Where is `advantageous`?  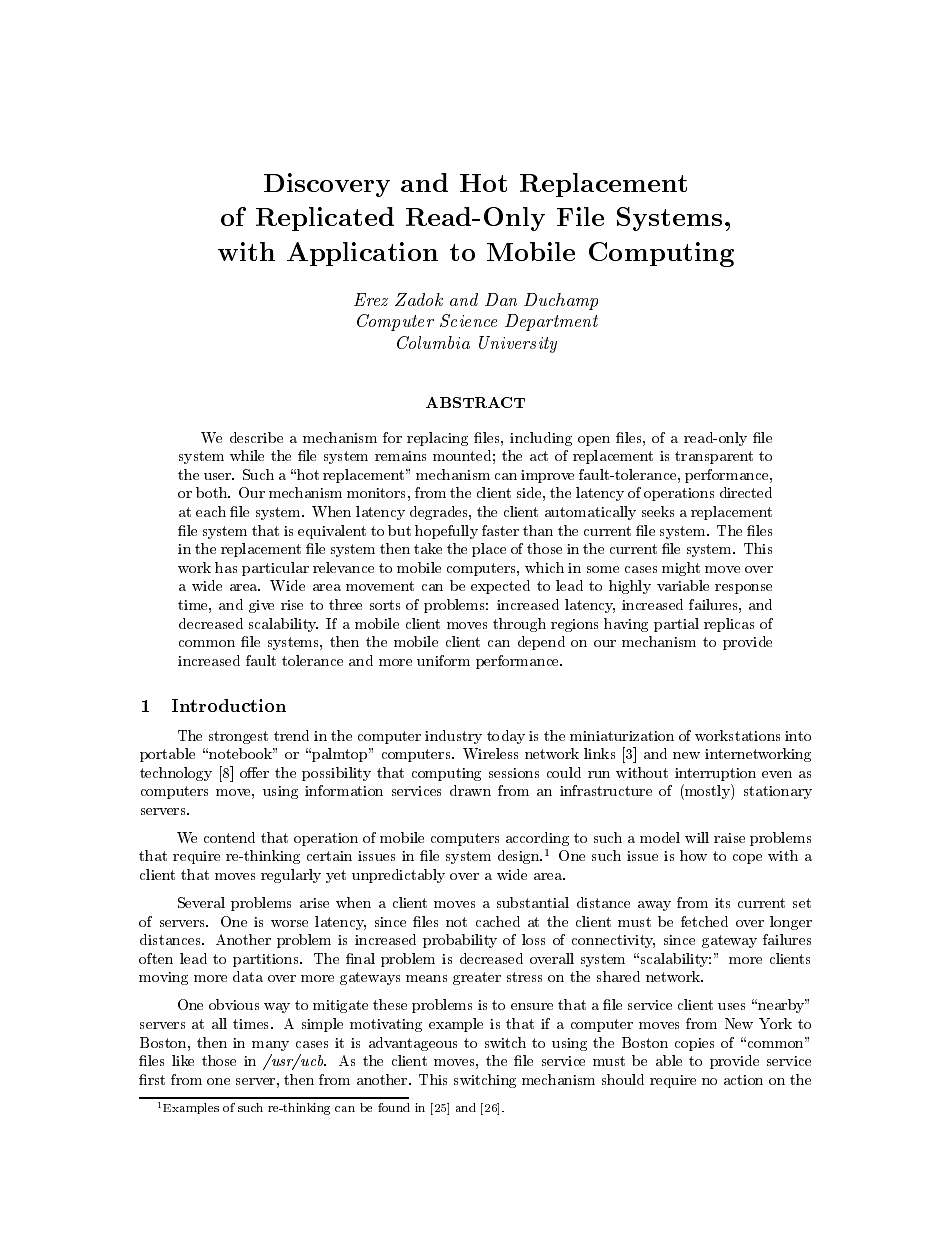
advantageous is located at coordinates (413, 1044).
